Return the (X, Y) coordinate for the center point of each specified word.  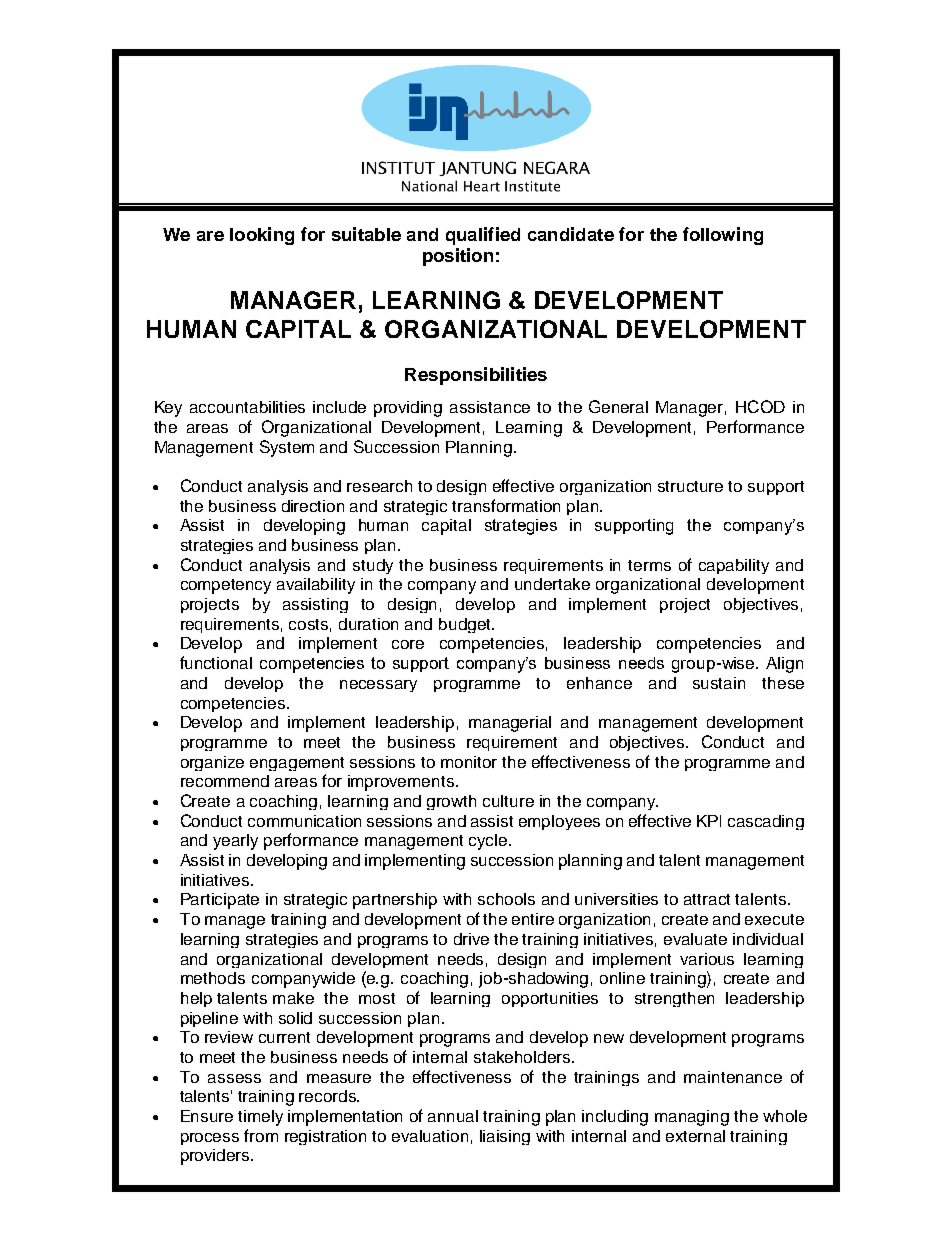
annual (453, 1116)
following (723, 236)
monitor (469, 762)
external (695, 1136)
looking (262, 236)
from (261, 1135)
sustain (719, 683)
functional (216, 662)
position (458, 257)
